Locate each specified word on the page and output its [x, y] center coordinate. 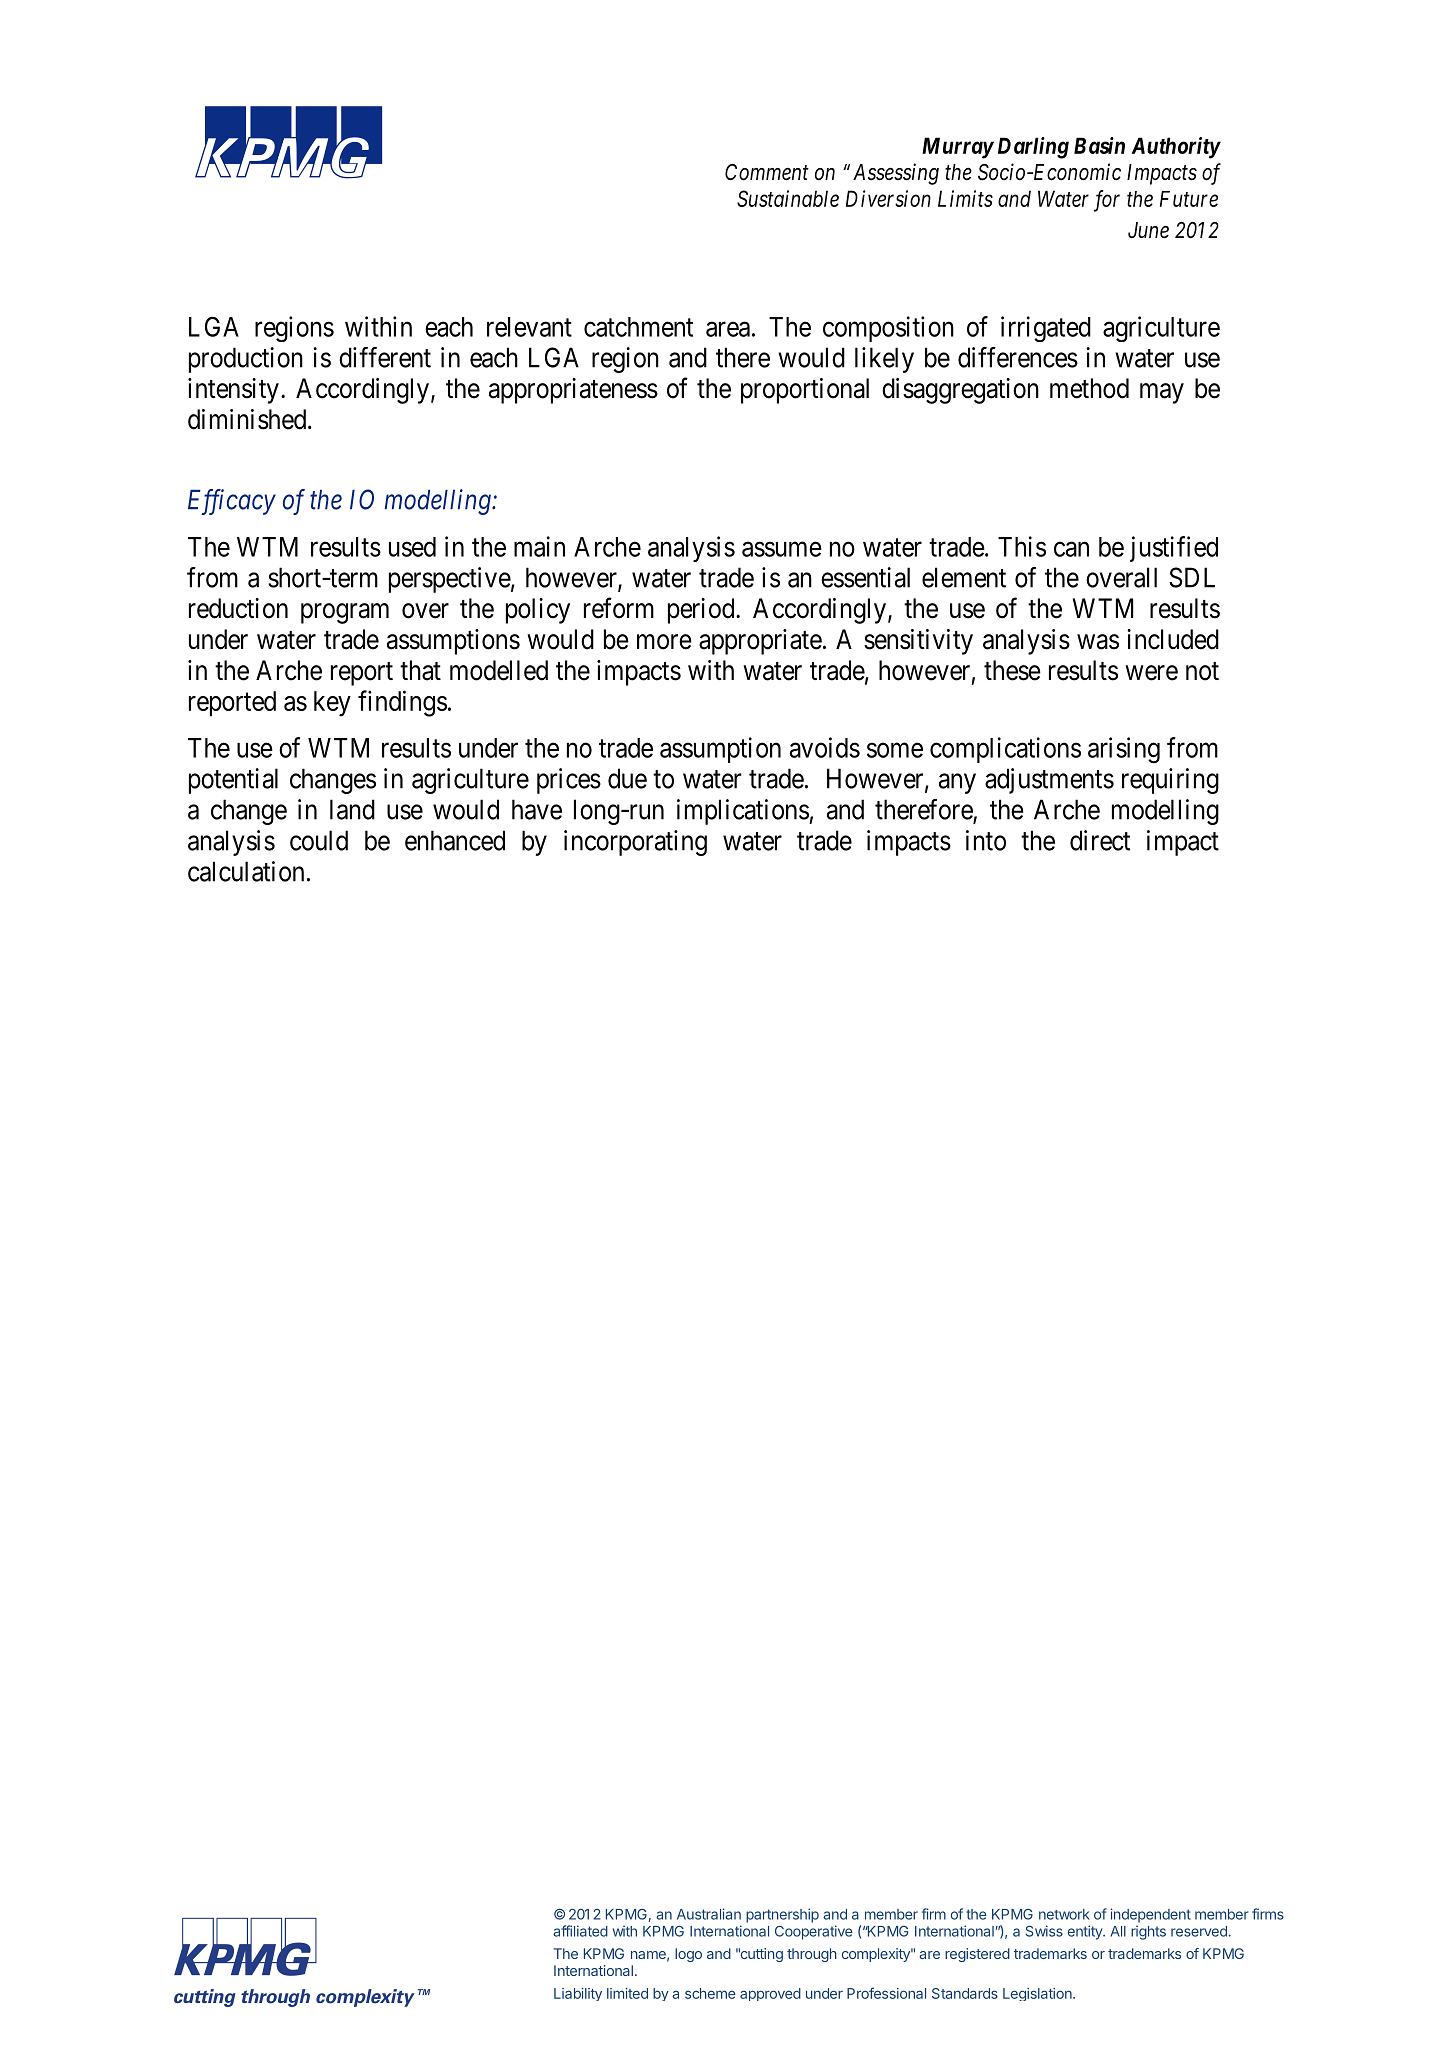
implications [743, 812]
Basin [1099, 145]
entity [1086, 1932]
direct [1100, 840]
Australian [709, 1914]
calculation [246, 871]
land [352, 809]
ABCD [288, 142]
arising [1124, 750]
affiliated [580, 1931]
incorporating [635, 843]
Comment [767, 172]
